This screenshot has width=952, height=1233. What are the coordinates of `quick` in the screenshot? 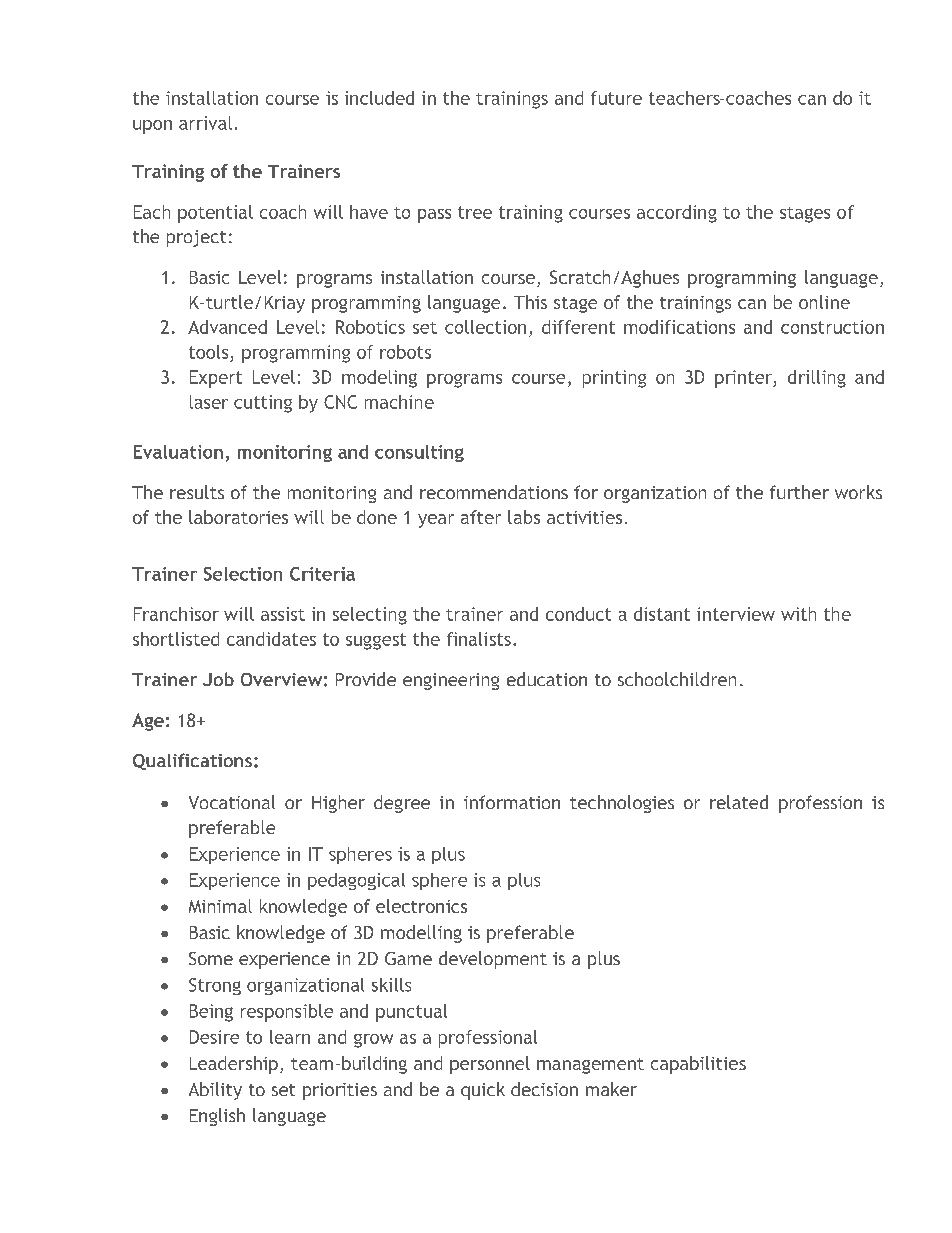 It's located at (483, 1091).
